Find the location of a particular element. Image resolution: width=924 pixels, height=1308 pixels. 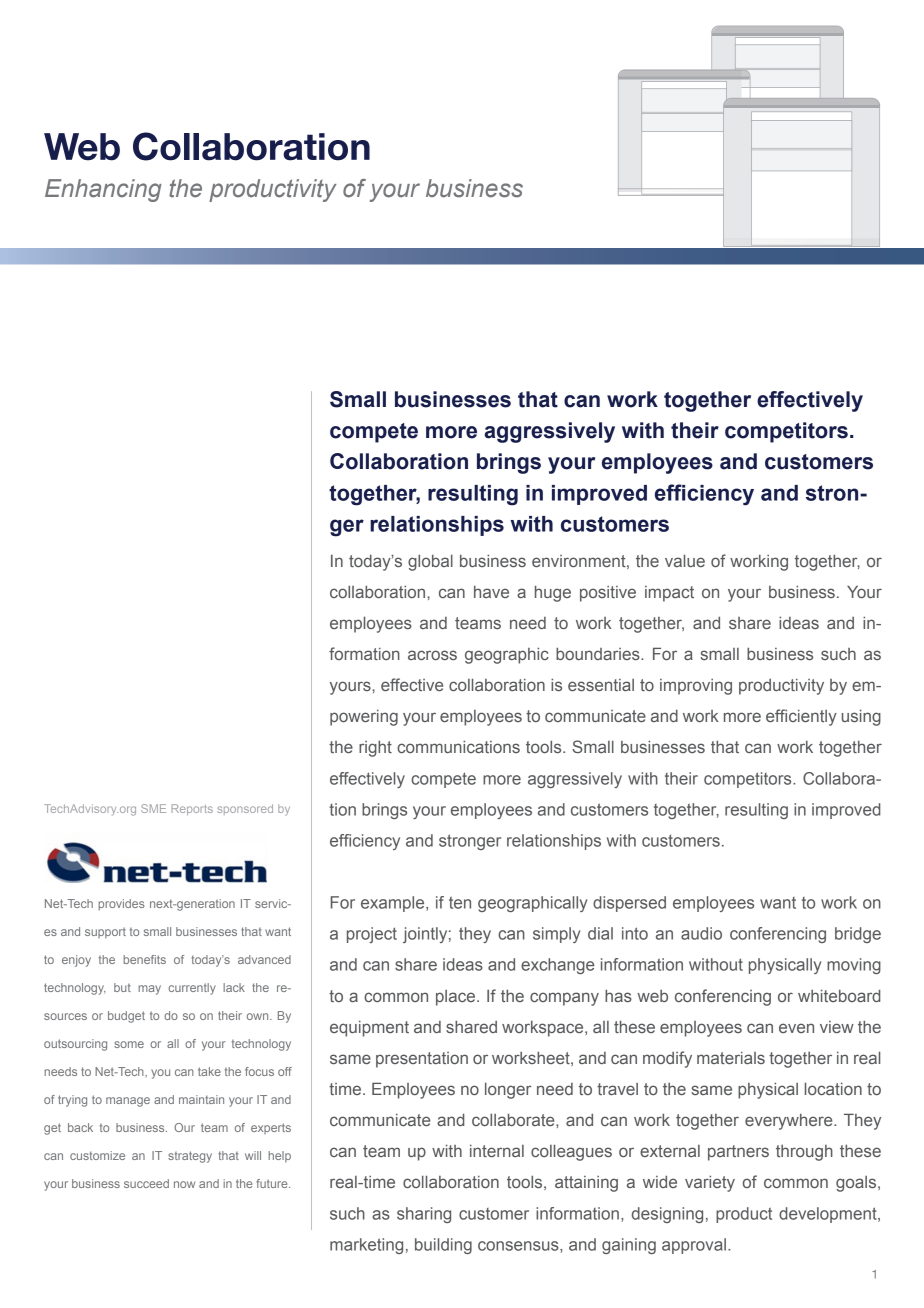

SME is located at coordinates (153, 808).
